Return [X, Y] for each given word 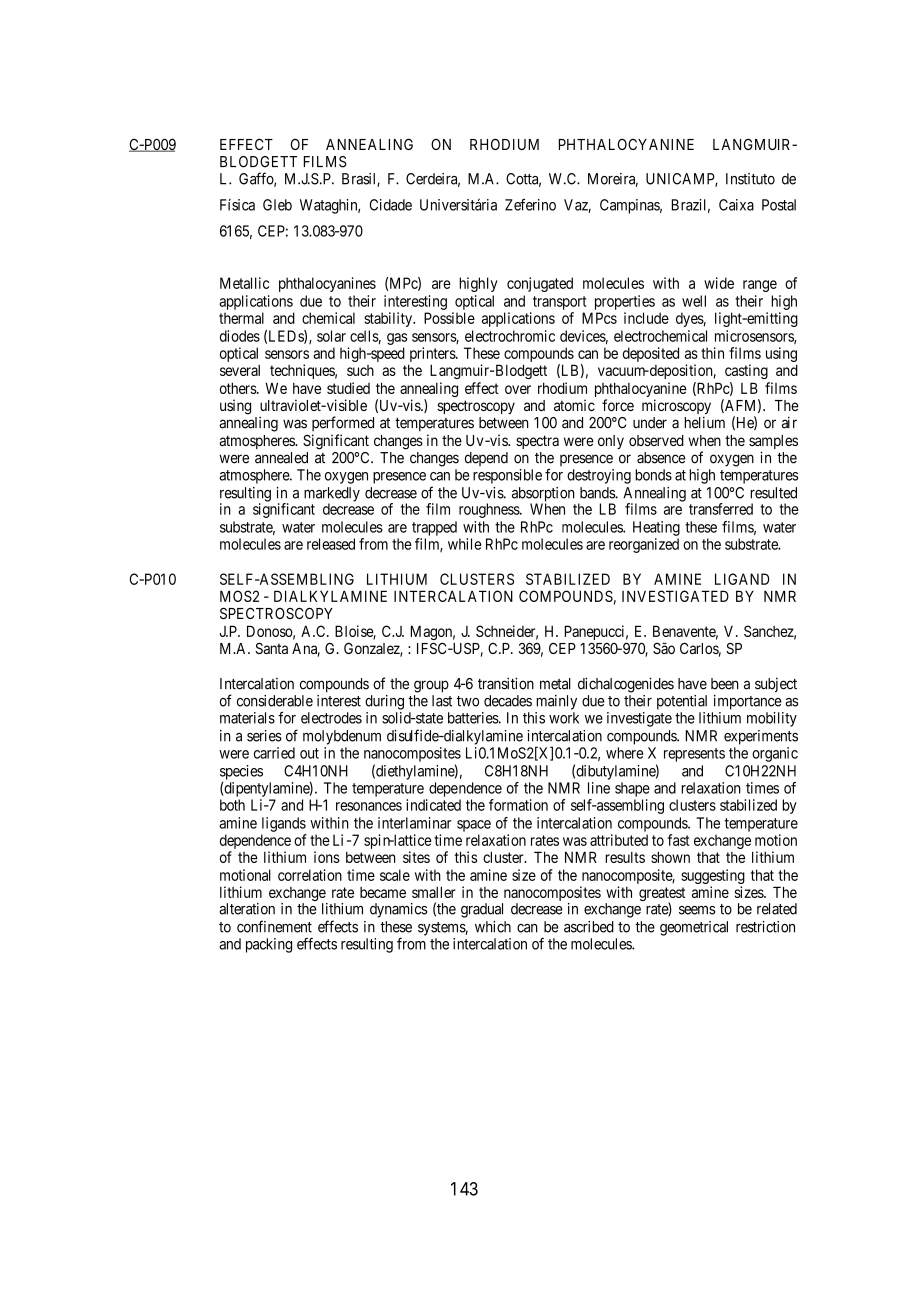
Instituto [750, 179]
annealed [281, 458]
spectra [537, 442]
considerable [275, 701]
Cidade [391, 205]
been [725, 684]
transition [506, 683]
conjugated [540, 284]
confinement [274, 926]
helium [704, 422]
